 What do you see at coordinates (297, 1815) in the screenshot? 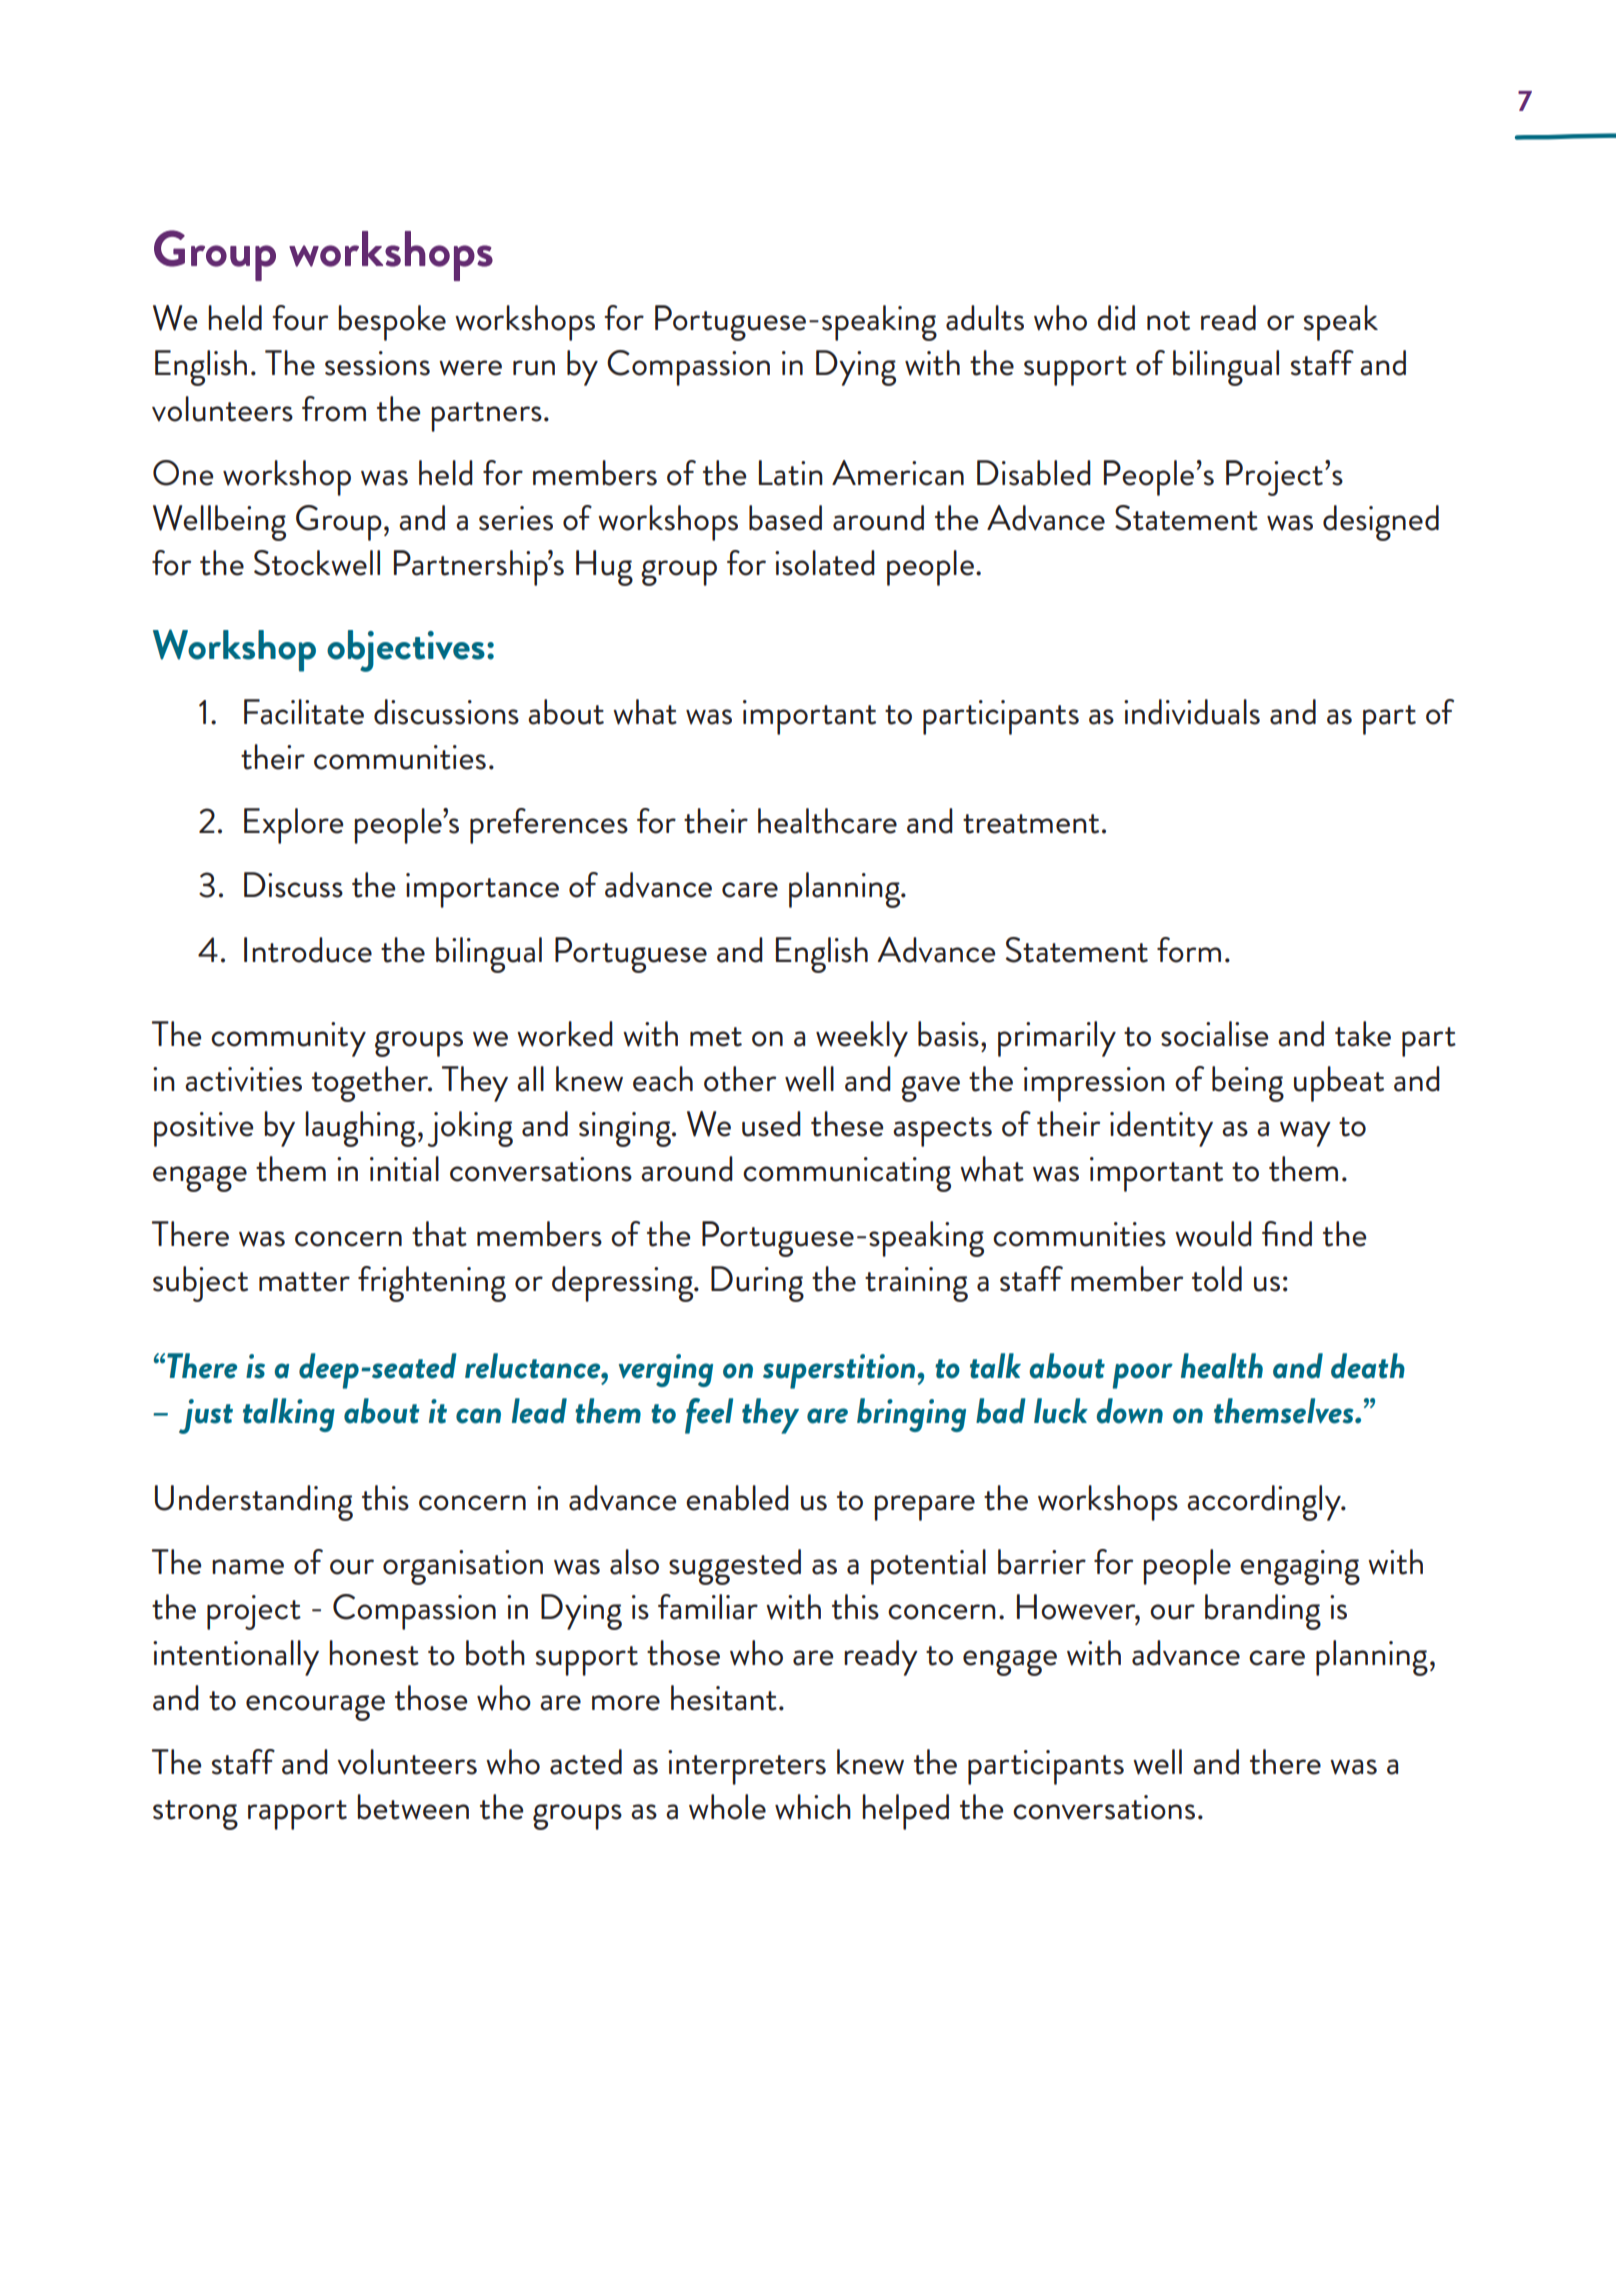
I see `rapport` at bounding box center [297, 1815].
